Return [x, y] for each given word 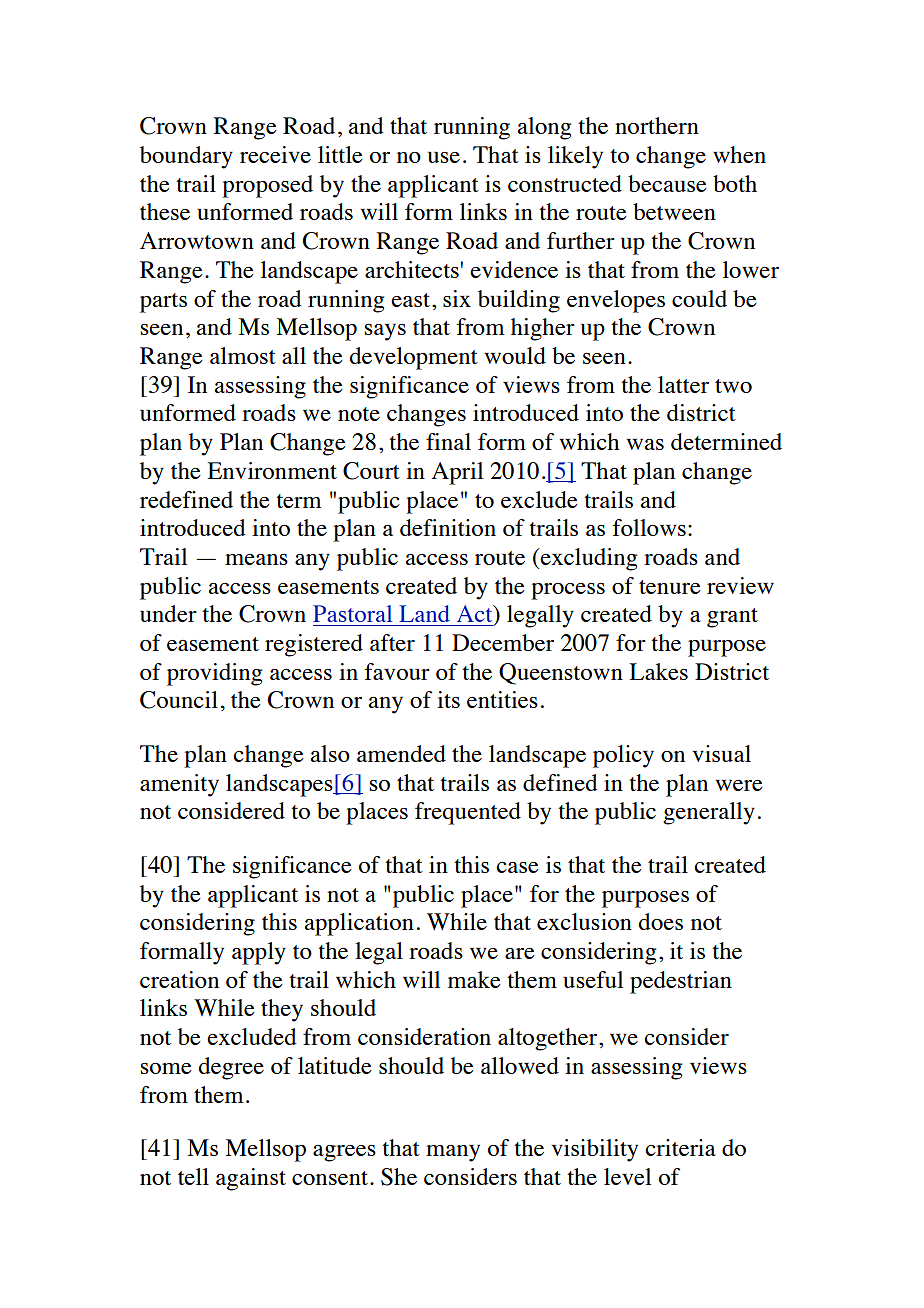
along [544, 128]
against [251, 1179]
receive [275, 154]
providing [214, 674]
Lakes [658, 671]
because [667, 183]
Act [476, 615]
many [453, 1153]
